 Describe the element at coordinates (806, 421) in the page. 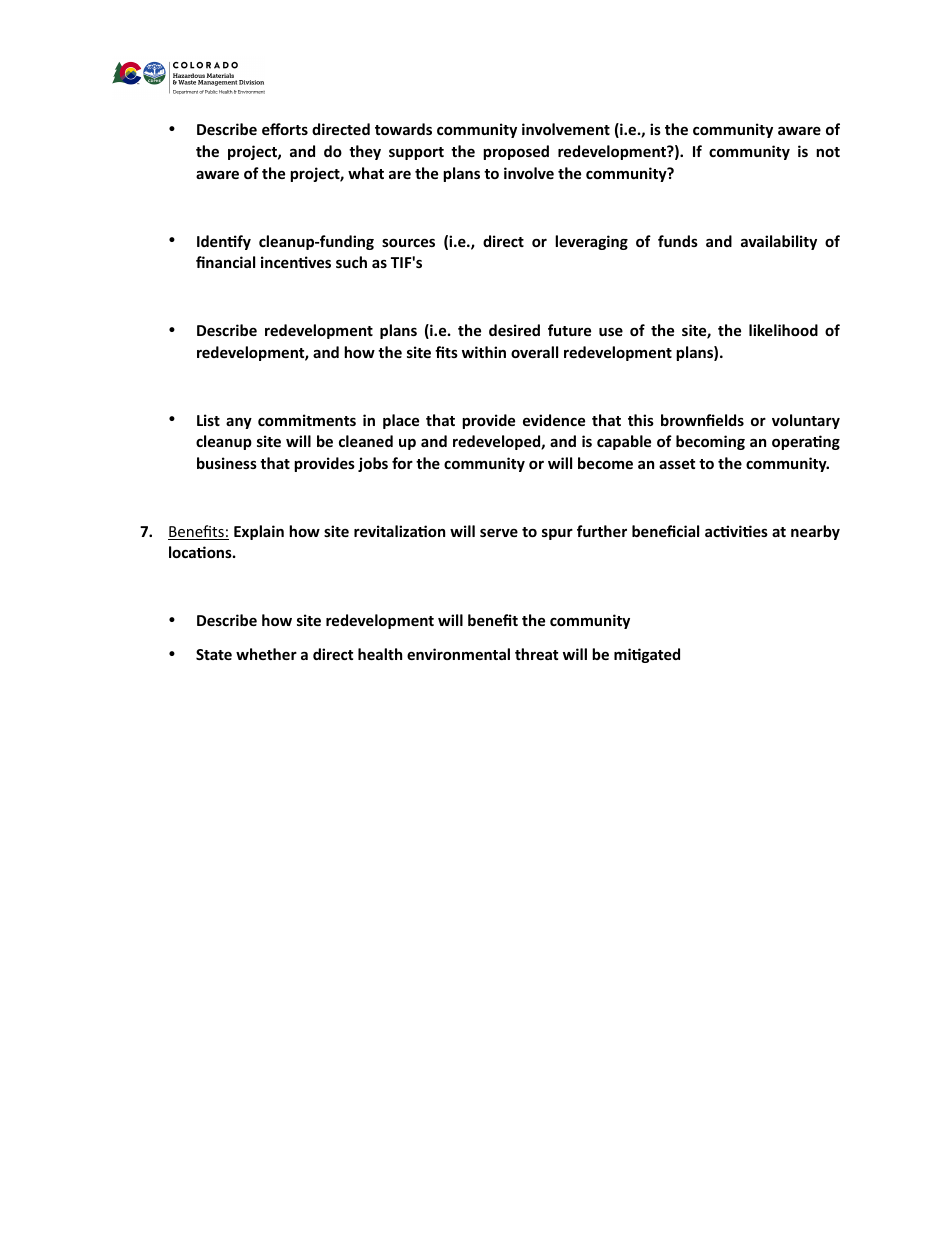

I see `voluntary` at that location.
